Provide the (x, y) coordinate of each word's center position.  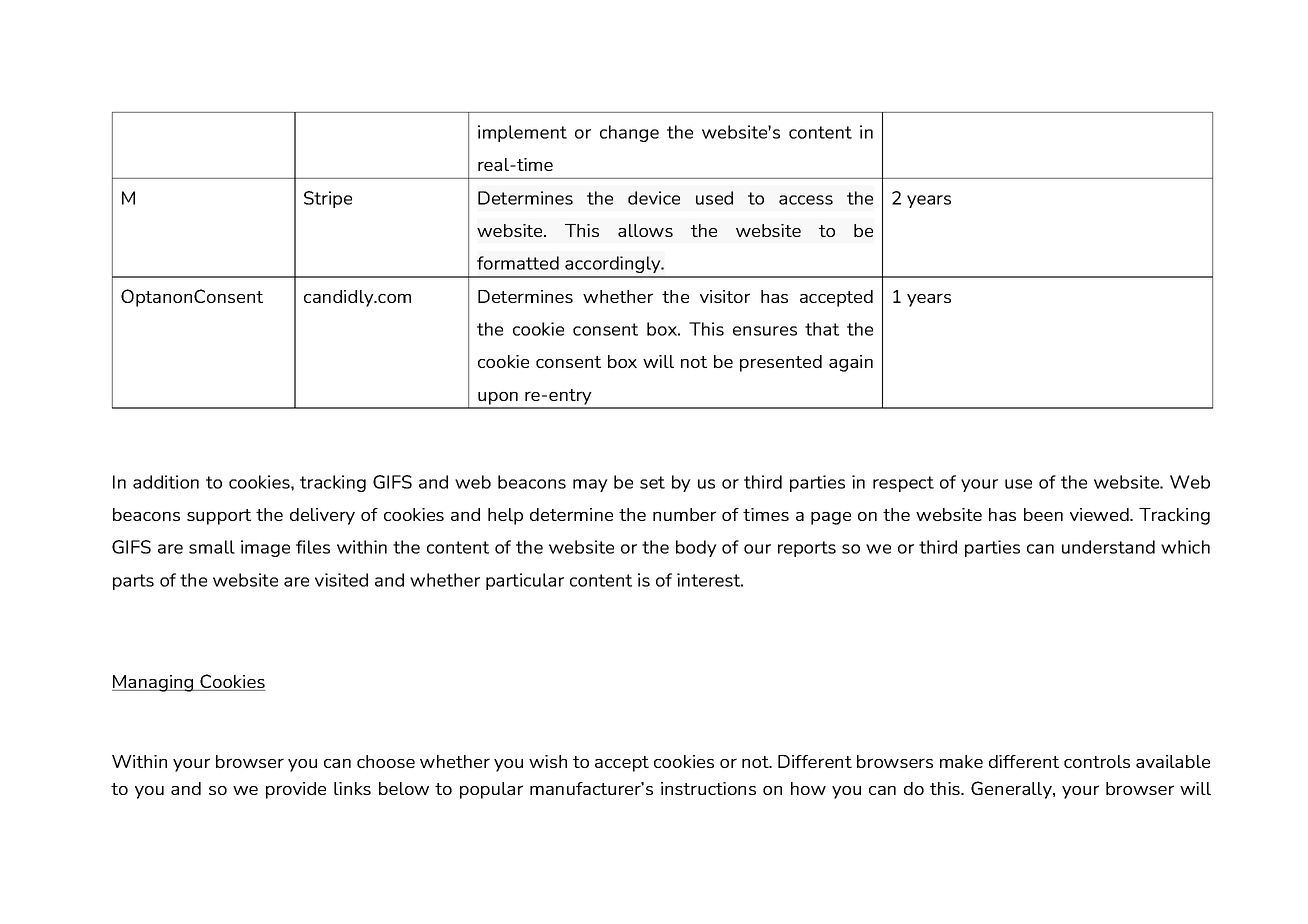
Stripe (328, 199)
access (806, 200)
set (652, 482)
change (629, 133)
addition (166, 482)
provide (296, 790)
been (1043, 514)
